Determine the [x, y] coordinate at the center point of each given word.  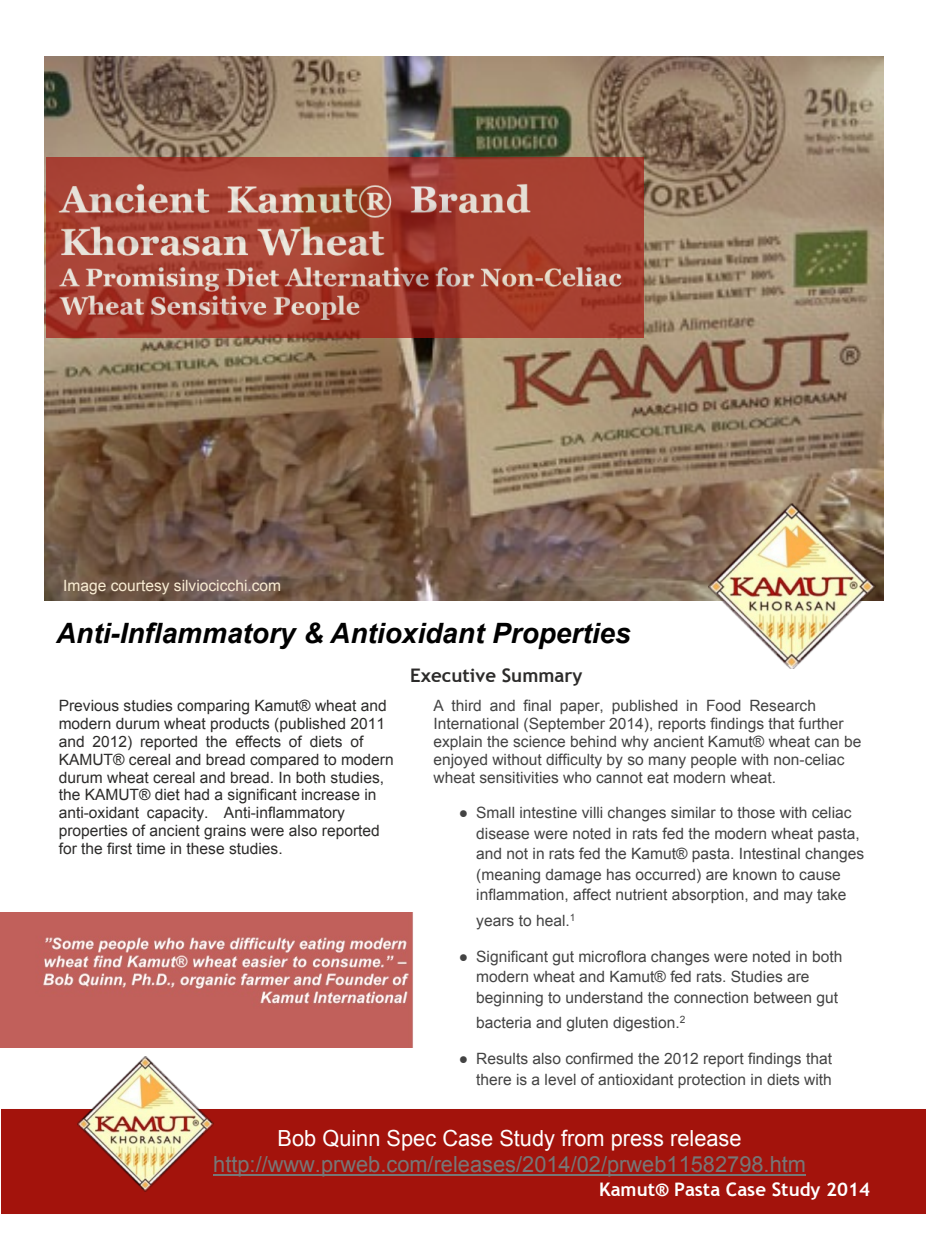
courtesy [140, 587]
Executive [453, 675]
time [150, 849]
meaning [510, 876]
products [240, 725]
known [755, 874]
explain [458, 743]
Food [724, 705]
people [714, 761]
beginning [510, 999]
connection [711, 997]
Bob [297, 1138]
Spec [411, 1140]
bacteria [504, 1022]
